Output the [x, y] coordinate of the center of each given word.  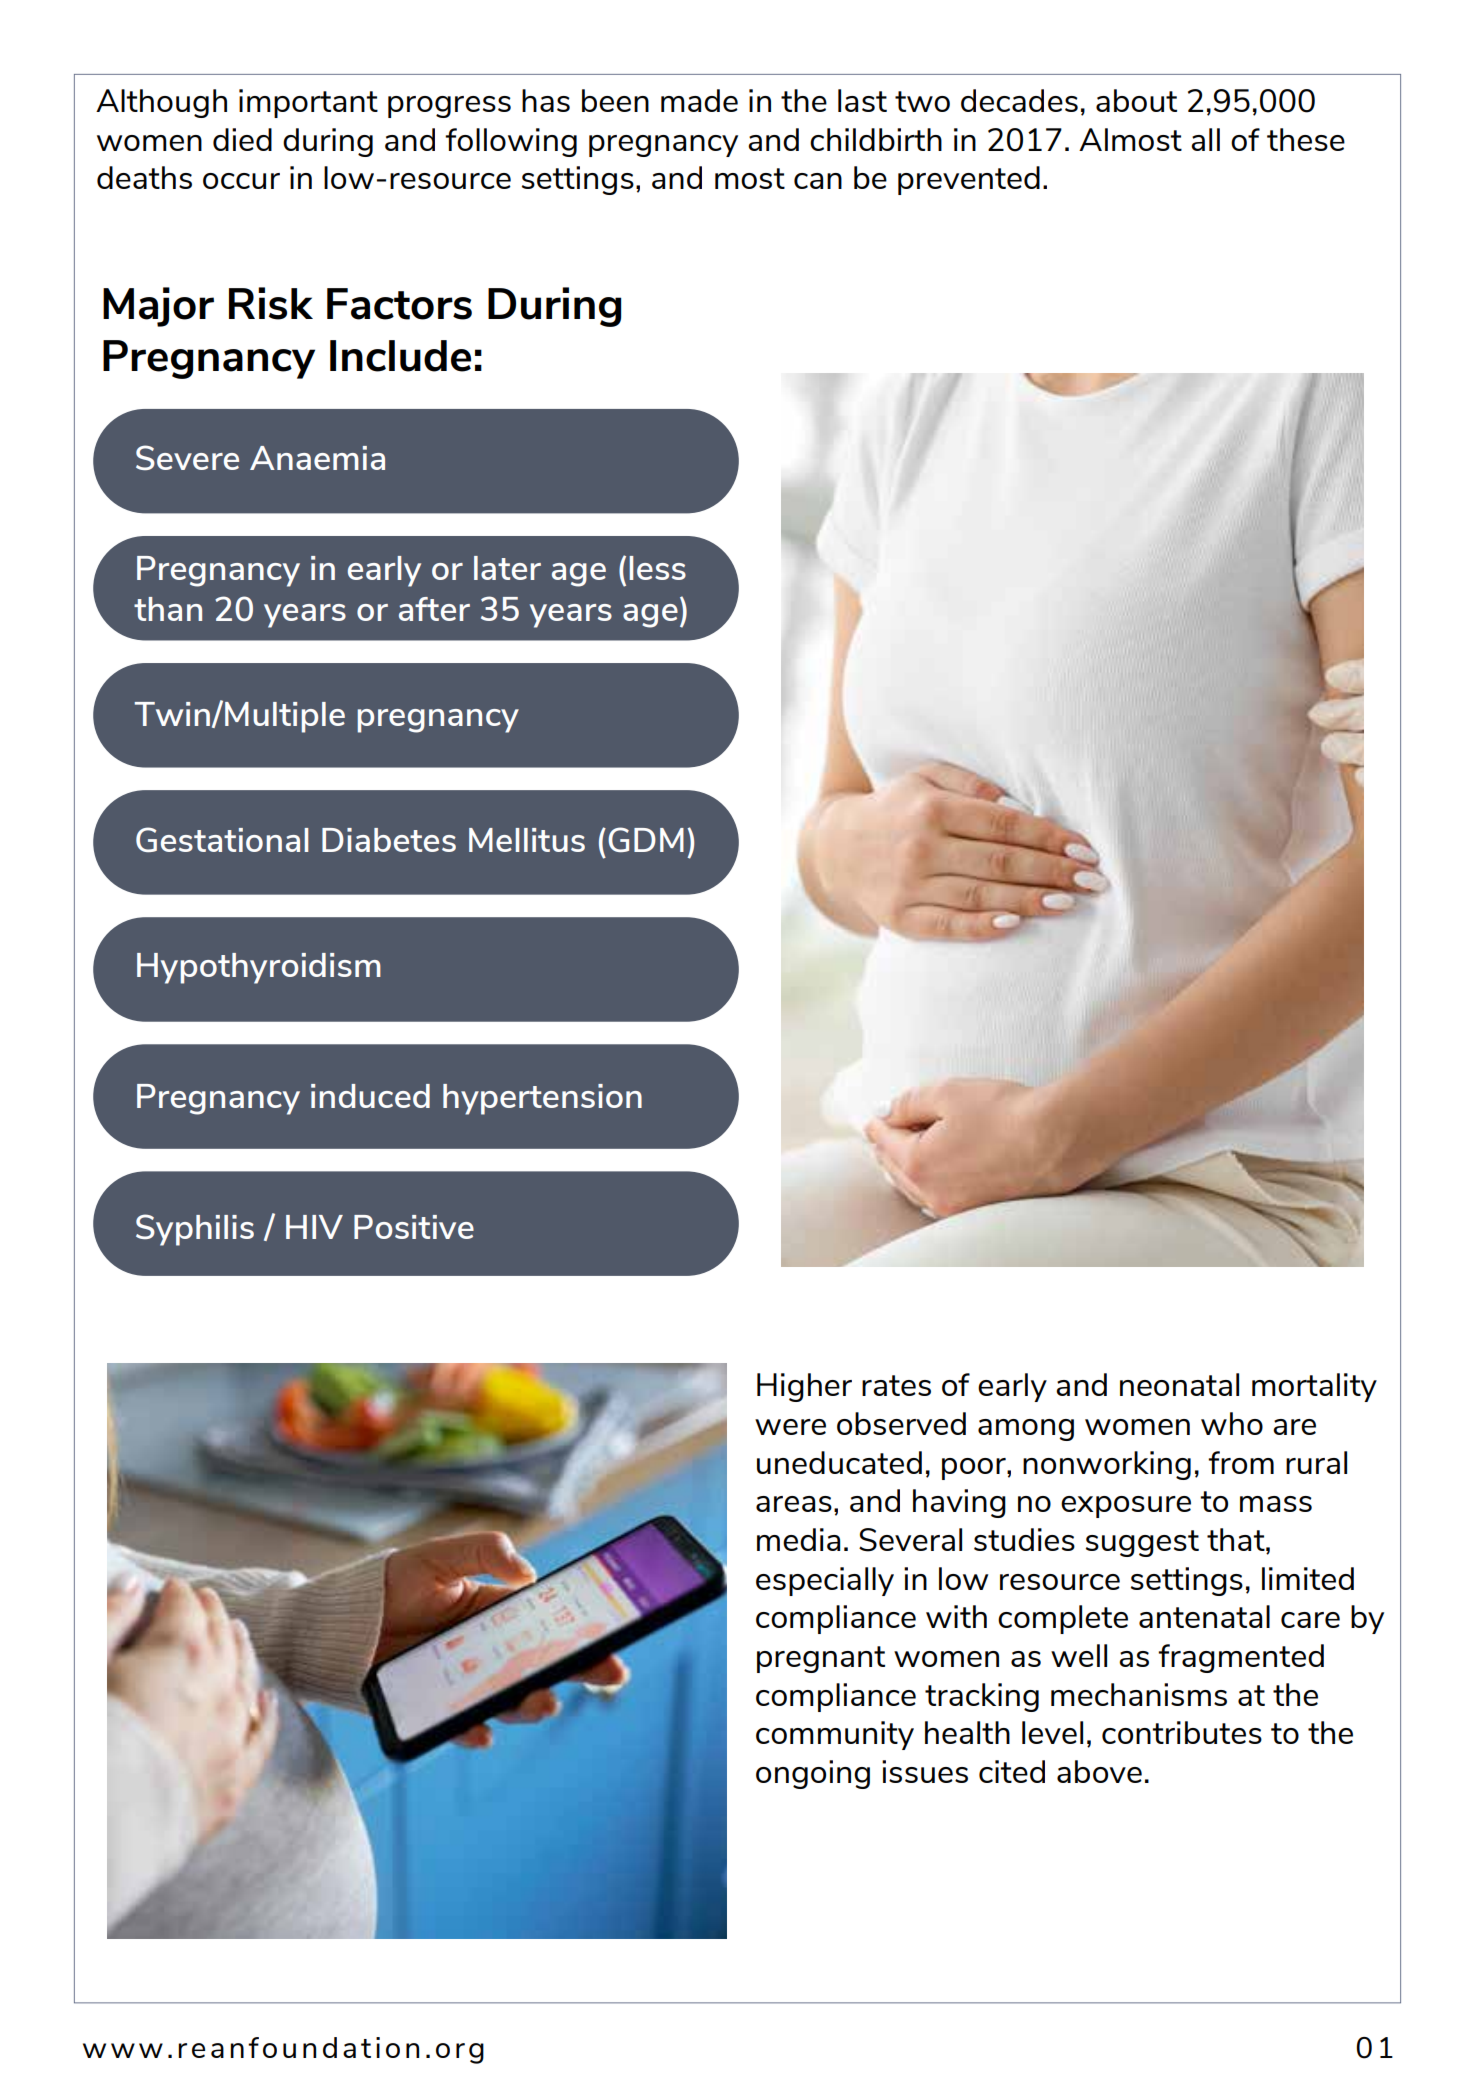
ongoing [813, 1774]
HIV [314, 1227]
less [657, 568]
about [1136, 100]
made [699, 100]
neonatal [1179, 1384]
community [835, 1735]
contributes [1182, 1732]
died [242, 139]
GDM [646, 839]
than [168, 609]
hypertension [542, 1099]
